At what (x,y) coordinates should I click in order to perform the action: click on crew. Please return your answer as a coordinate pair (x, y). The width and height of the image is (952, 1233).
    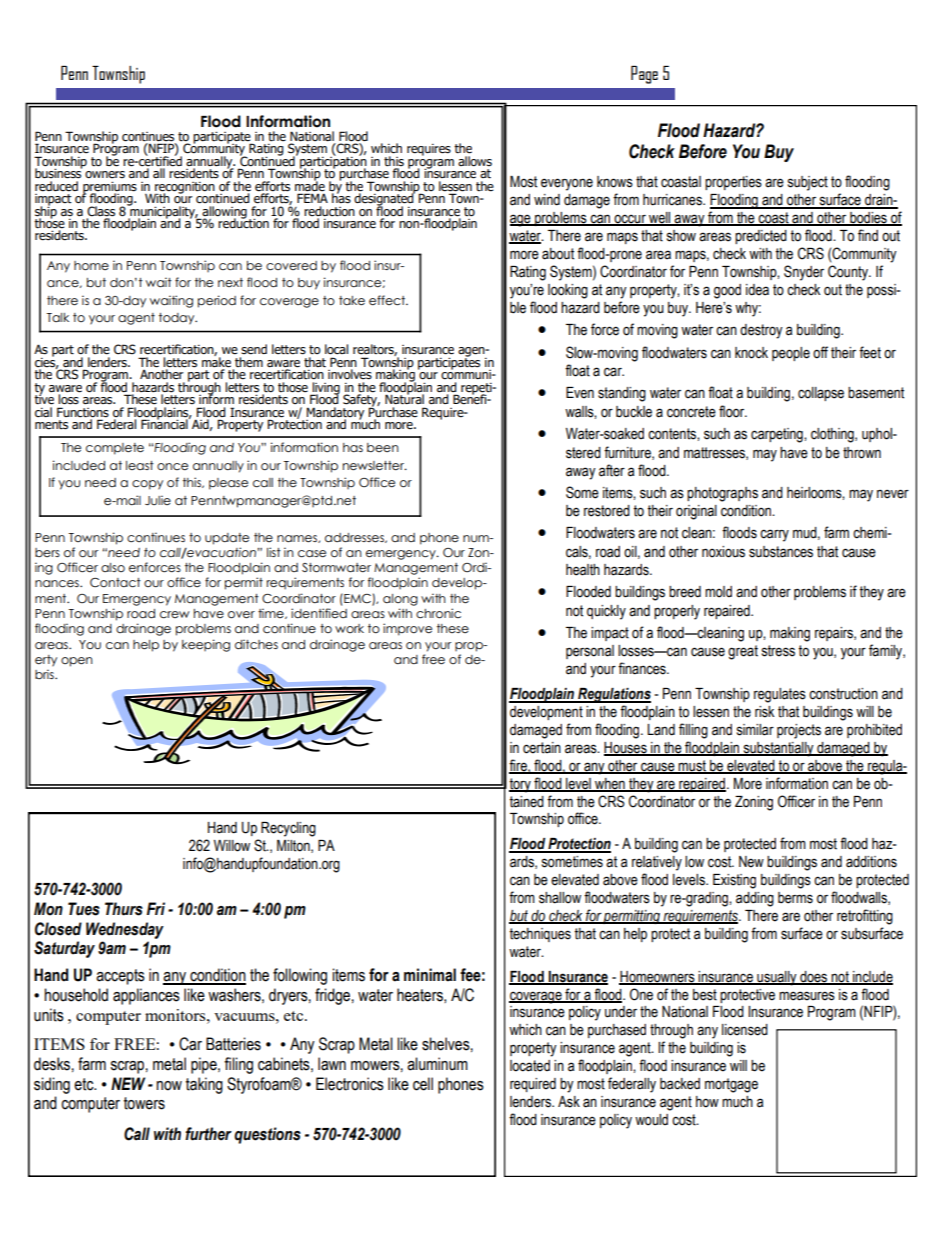
    Looking at the image, I should click on (174, 615).
